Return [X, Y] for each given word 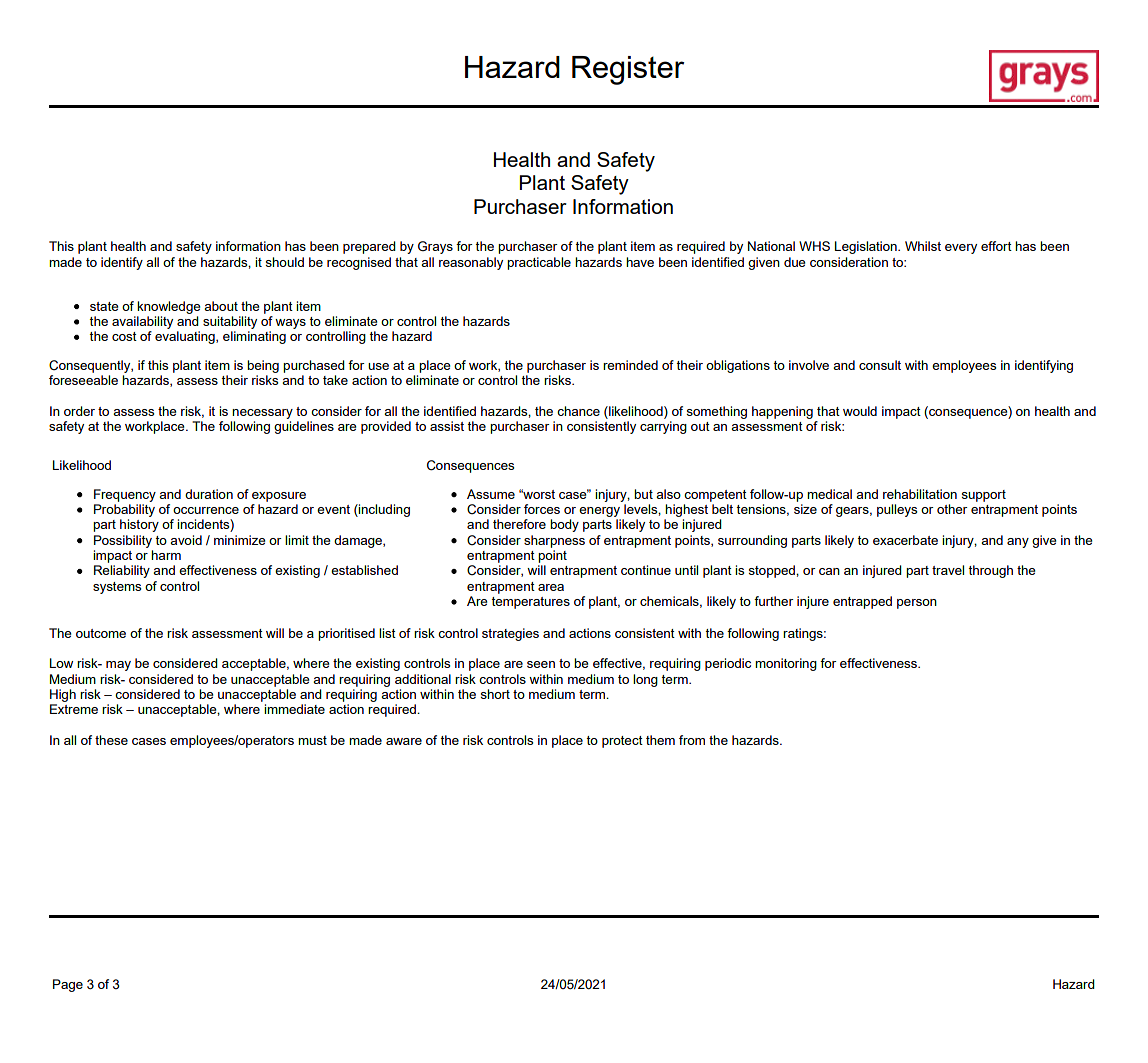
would [860, 411]
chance [578, 411]
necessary [262, 414]
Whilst [923, 246]
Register [628, 70]
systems [117, 588]
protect [622, 742]
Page [68, 985]
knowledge [169, 307]
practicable [539, 263]
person [917, 604]
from [692, 740]
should [285, 262]
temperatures [531, 603]
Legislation [867, 247]
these [111, 740]
